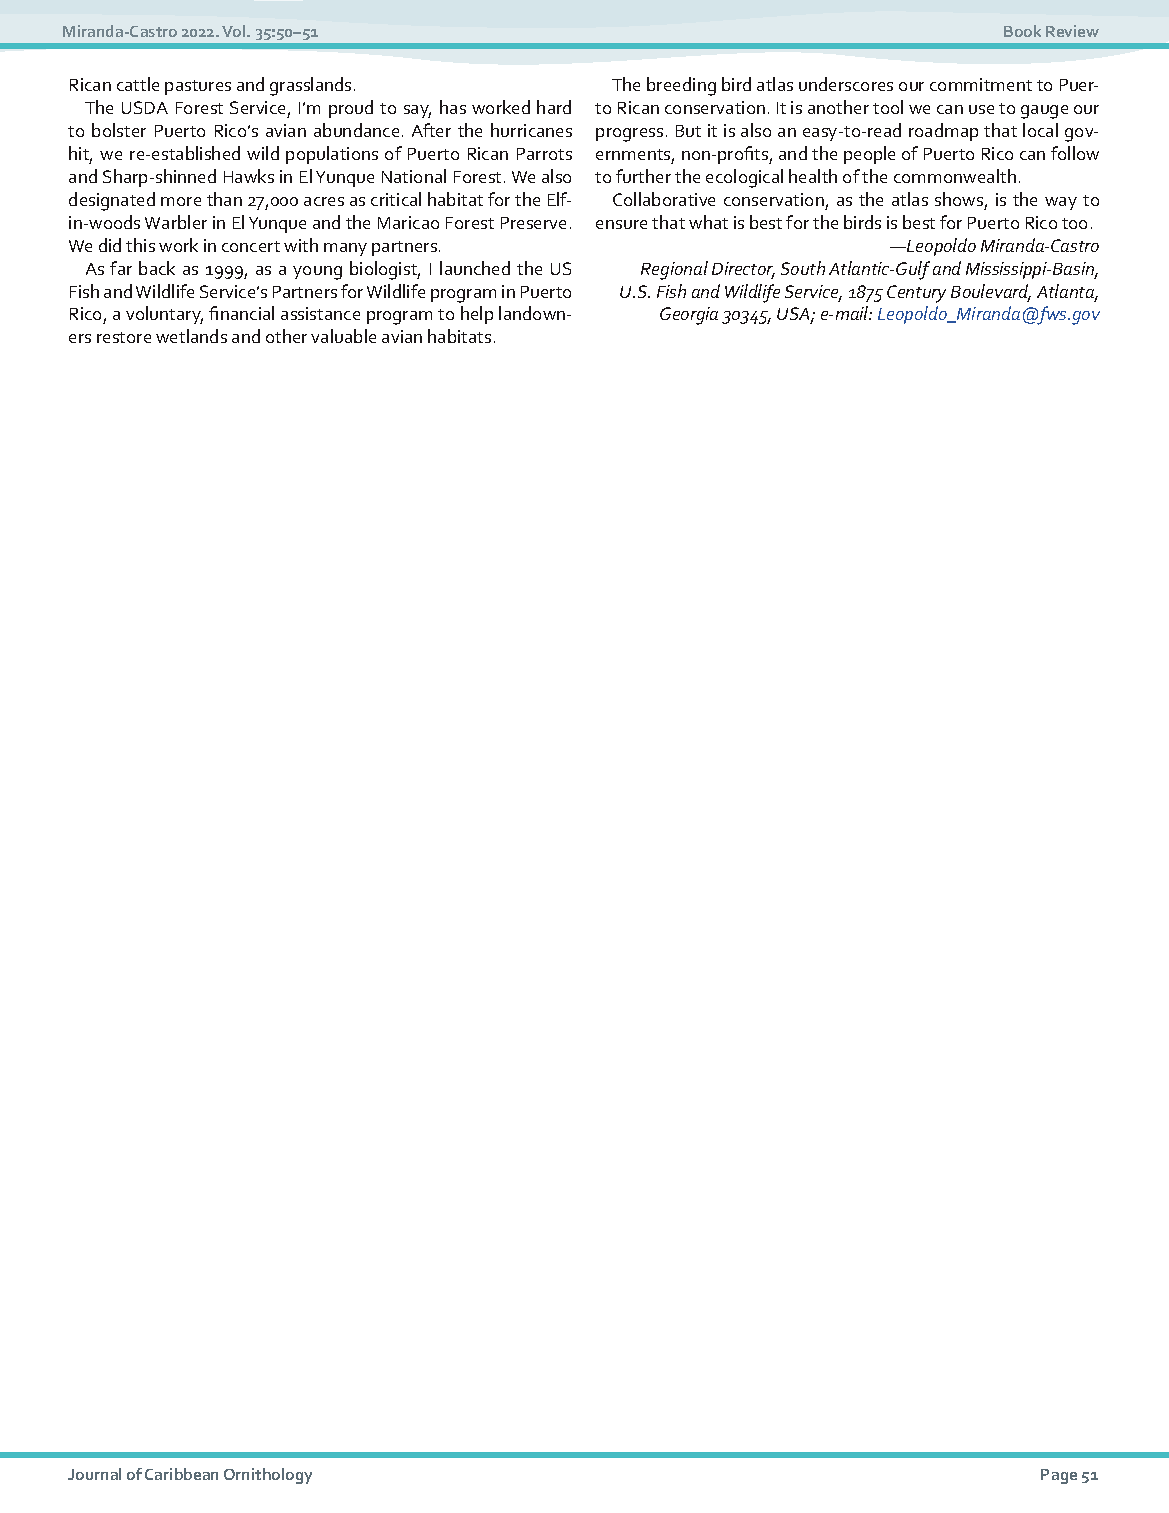  I want to click on Georgia, so click(689, 316).
